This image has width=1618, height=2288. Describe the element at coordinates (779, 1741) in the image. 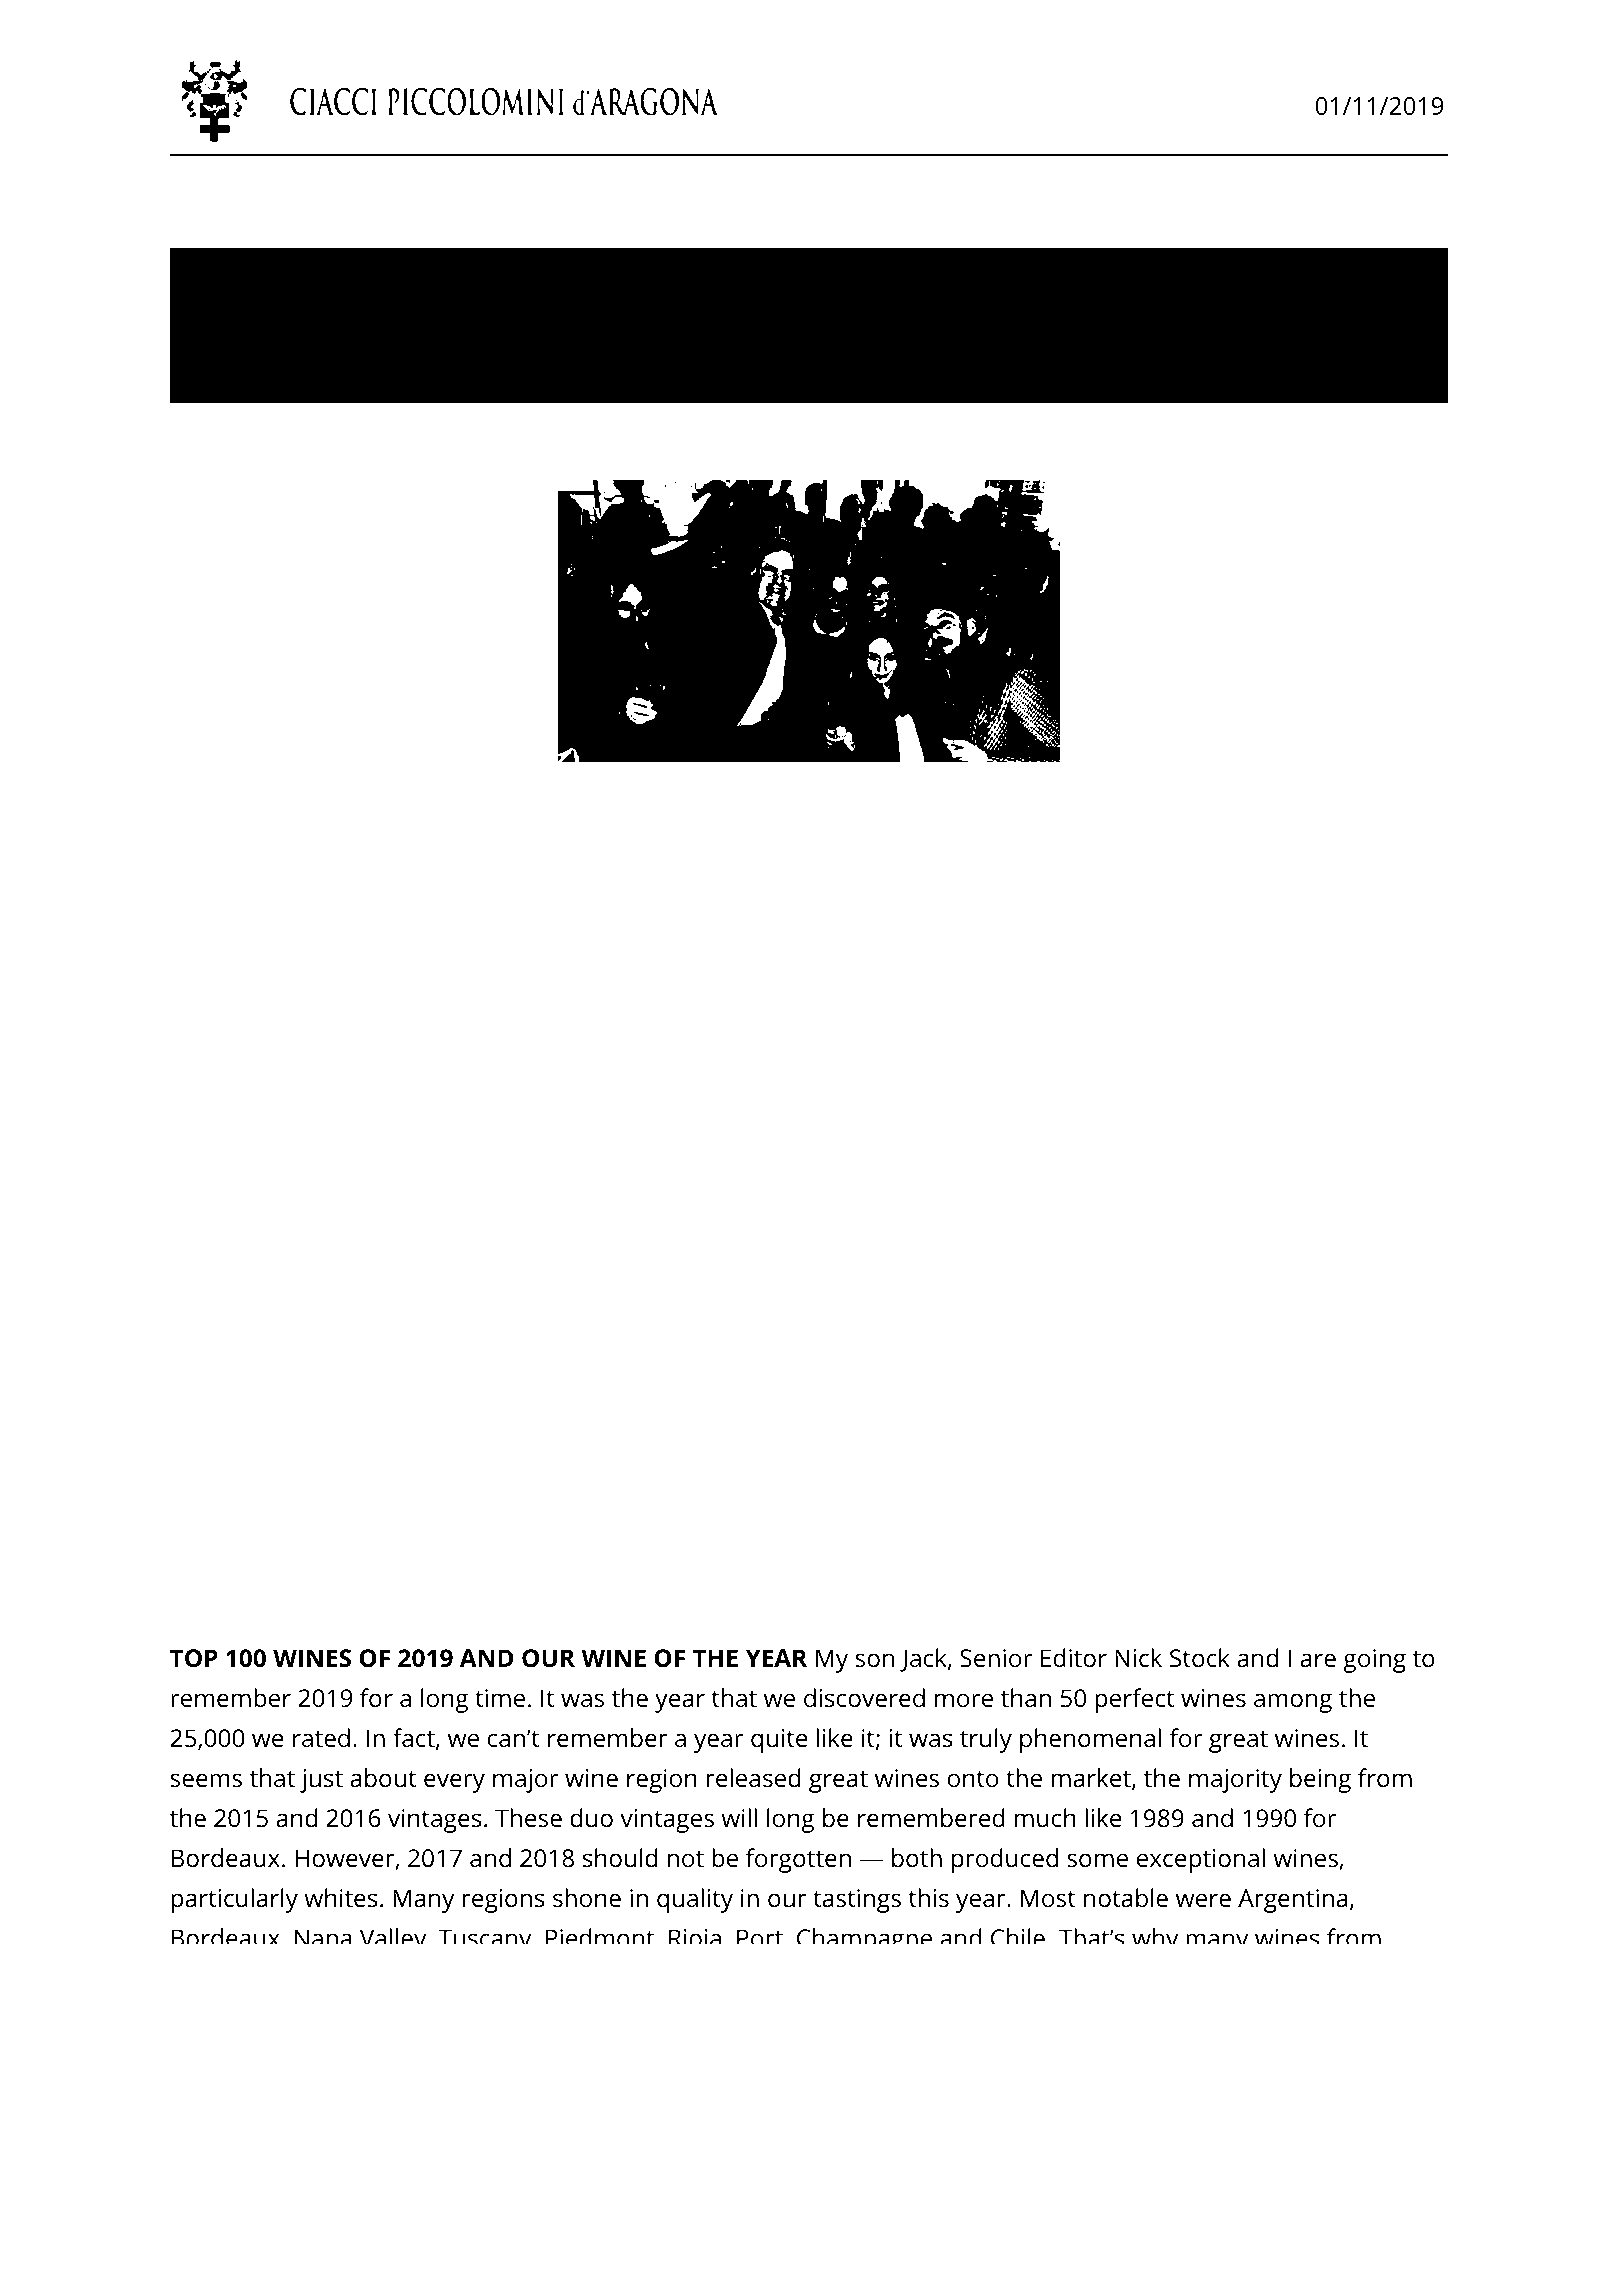

I see `quite` at that location.
